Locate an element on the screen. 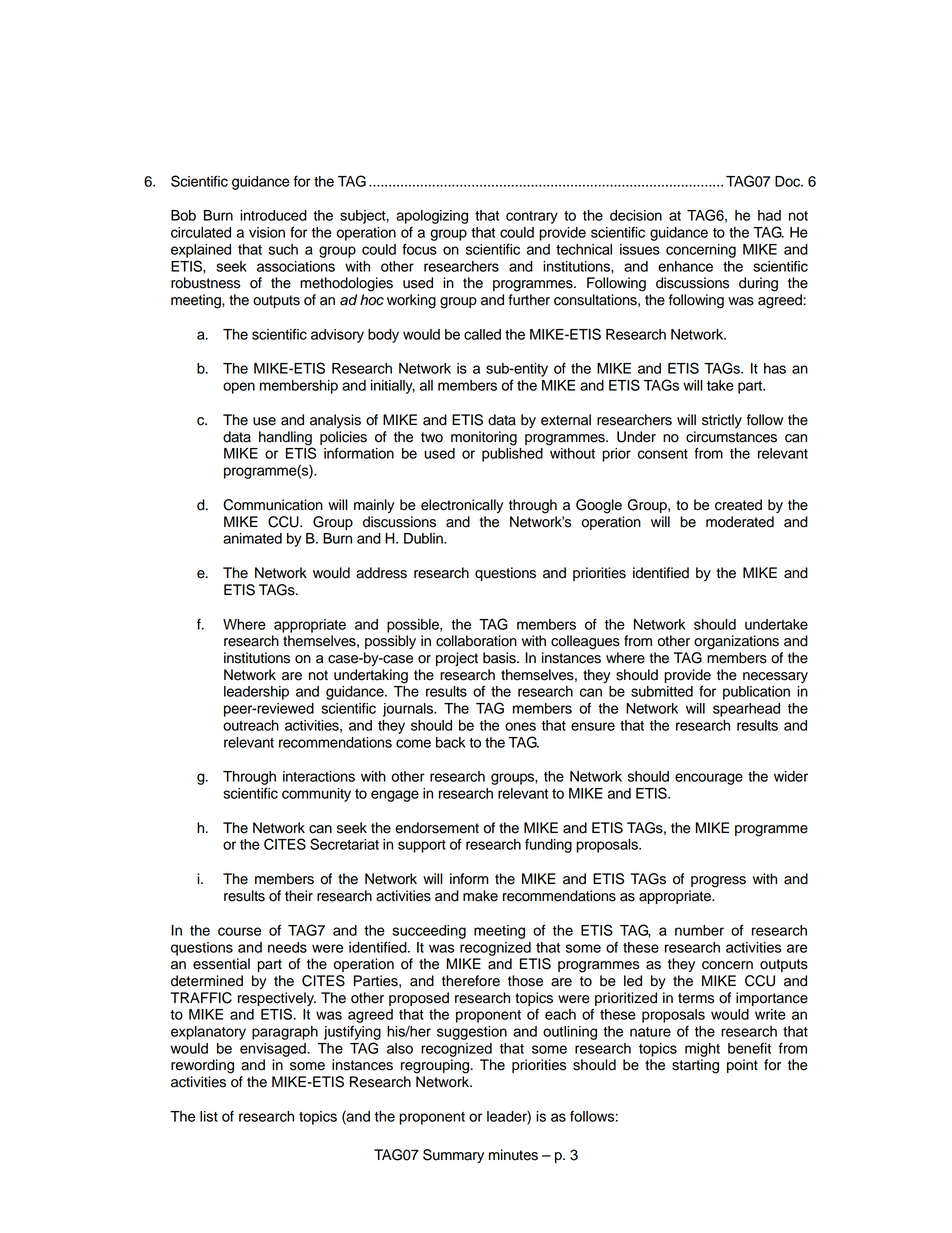  introduced is located at coordinates (273, 215).
